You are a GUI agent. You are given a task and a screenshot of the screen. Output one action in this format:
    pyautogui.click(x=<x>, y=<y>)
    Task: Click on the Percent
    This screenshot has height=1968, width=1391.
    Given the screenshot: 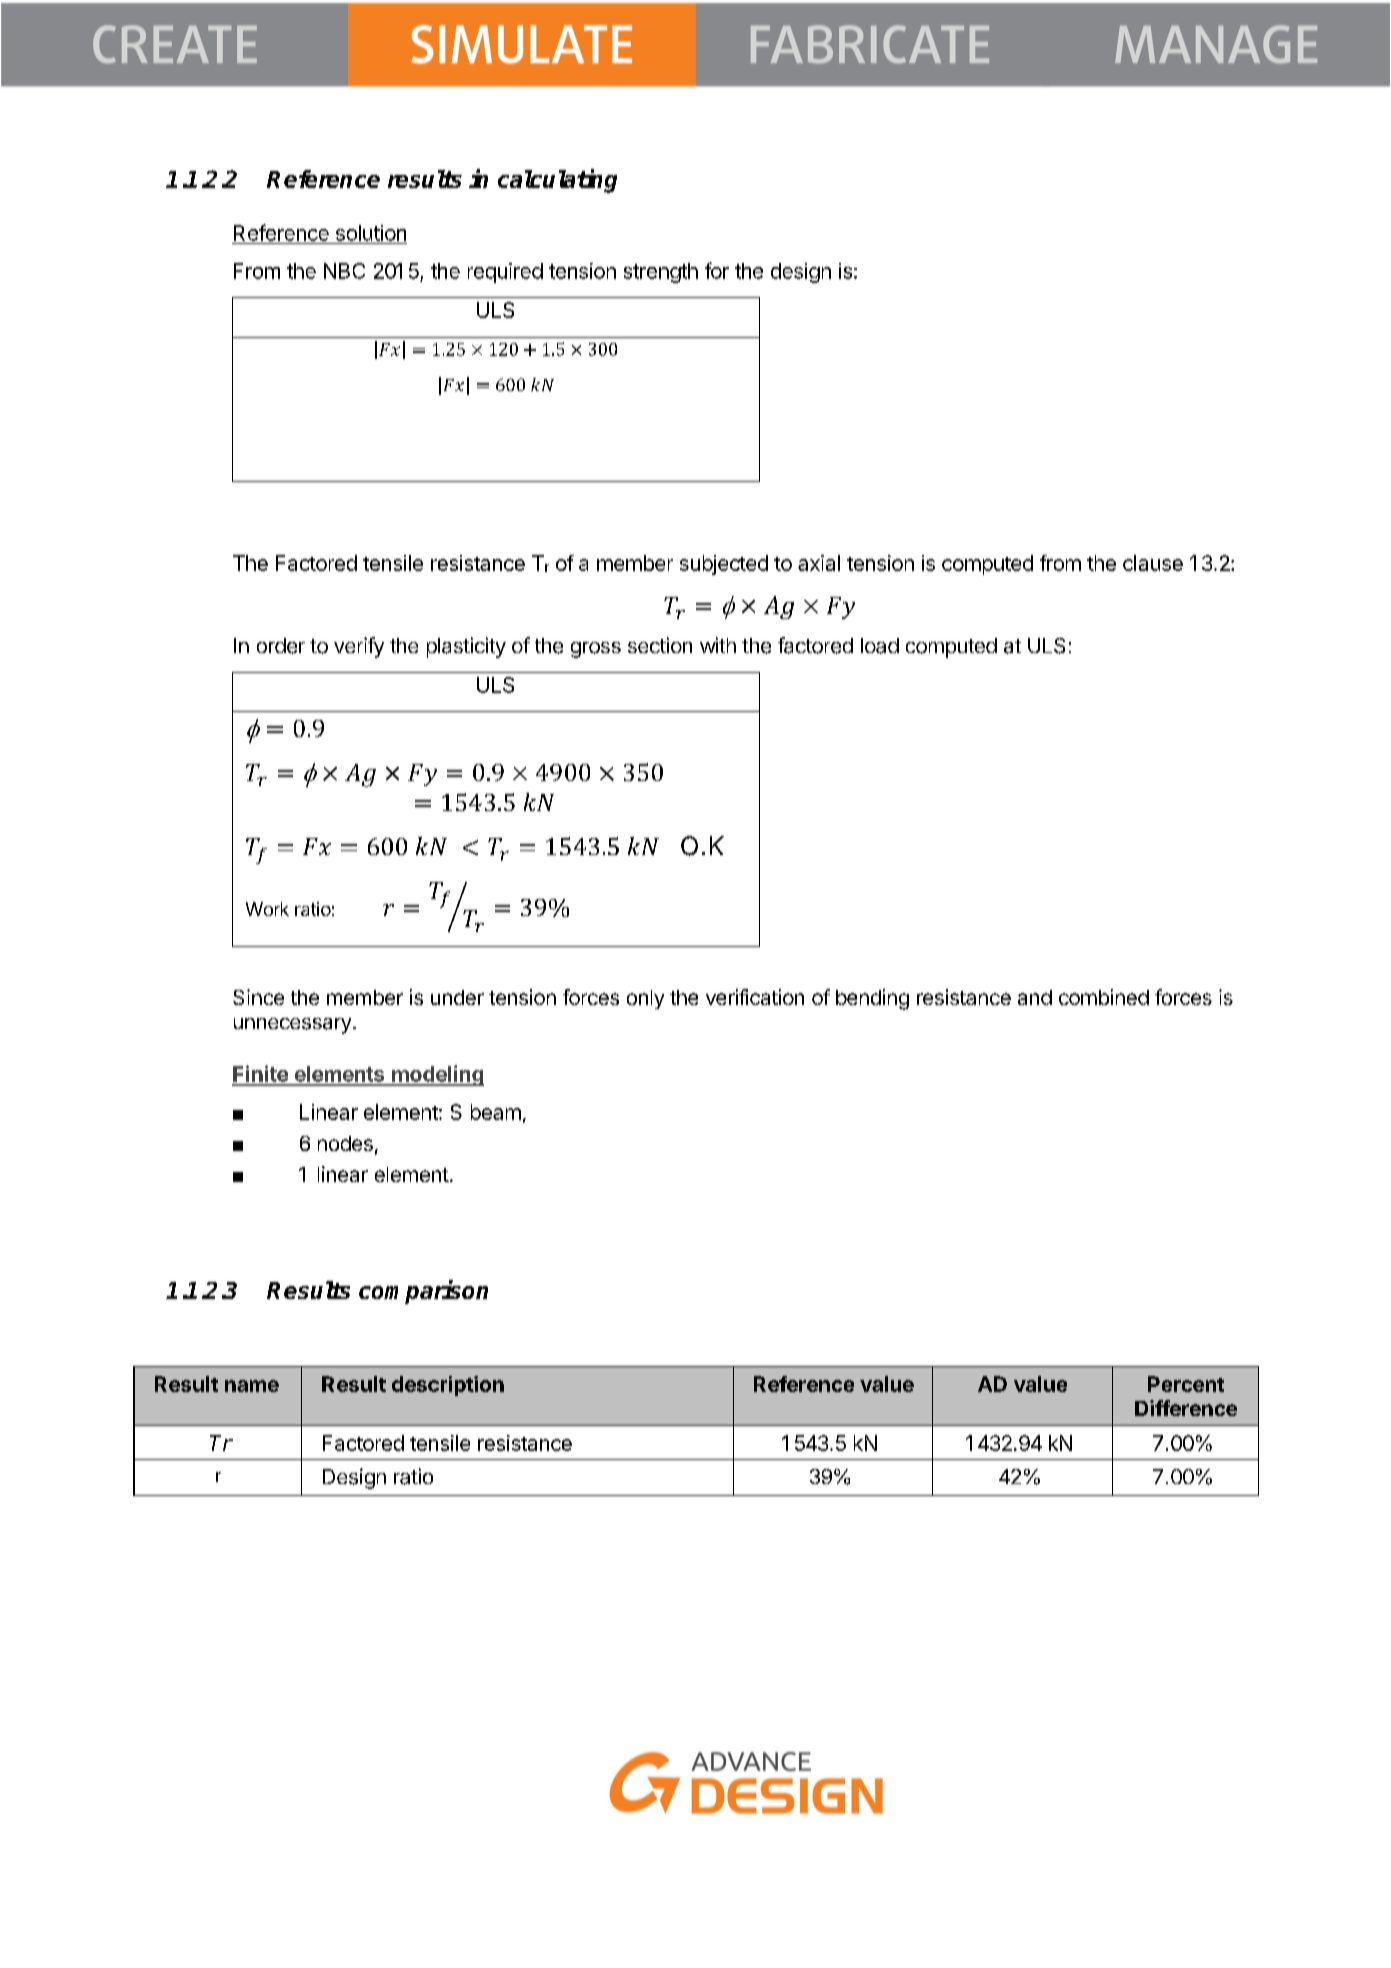 What is the action you would take?
    pyautogui.click(x=1186, y=1384)
